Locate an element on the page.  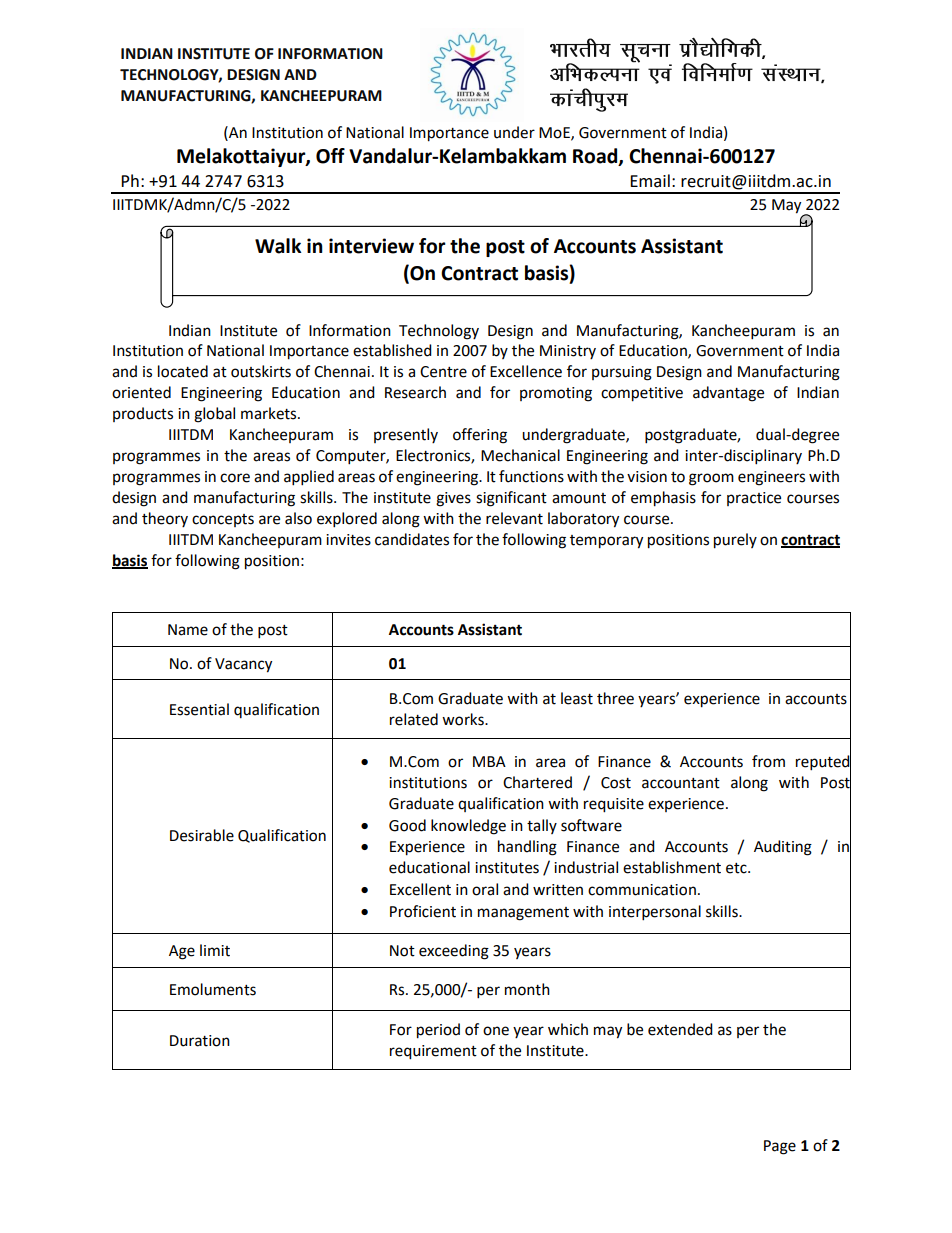
Email is located at coordinates (650, 181).
